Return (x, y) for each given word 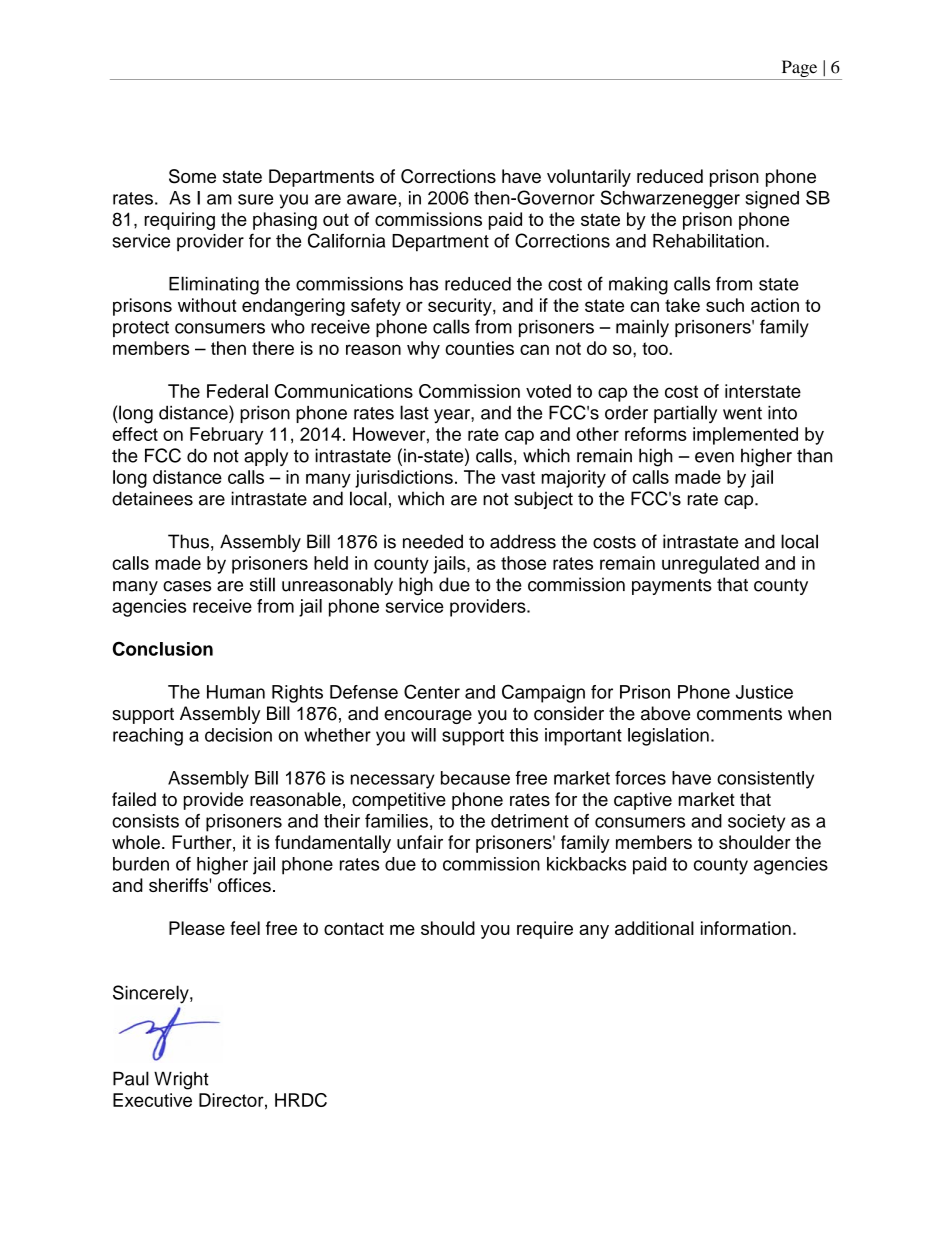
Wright (181, 1081)
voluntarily (589, 178)
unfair (420, 842)
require (545, 930)
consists (145, 821)
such (725, 305)
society (756, 823)
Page (799, 70)
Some (192, 176)
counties (479, 348)
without (207, 305)
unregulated (710, 565)
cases (187, 586)
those (523, 563)
